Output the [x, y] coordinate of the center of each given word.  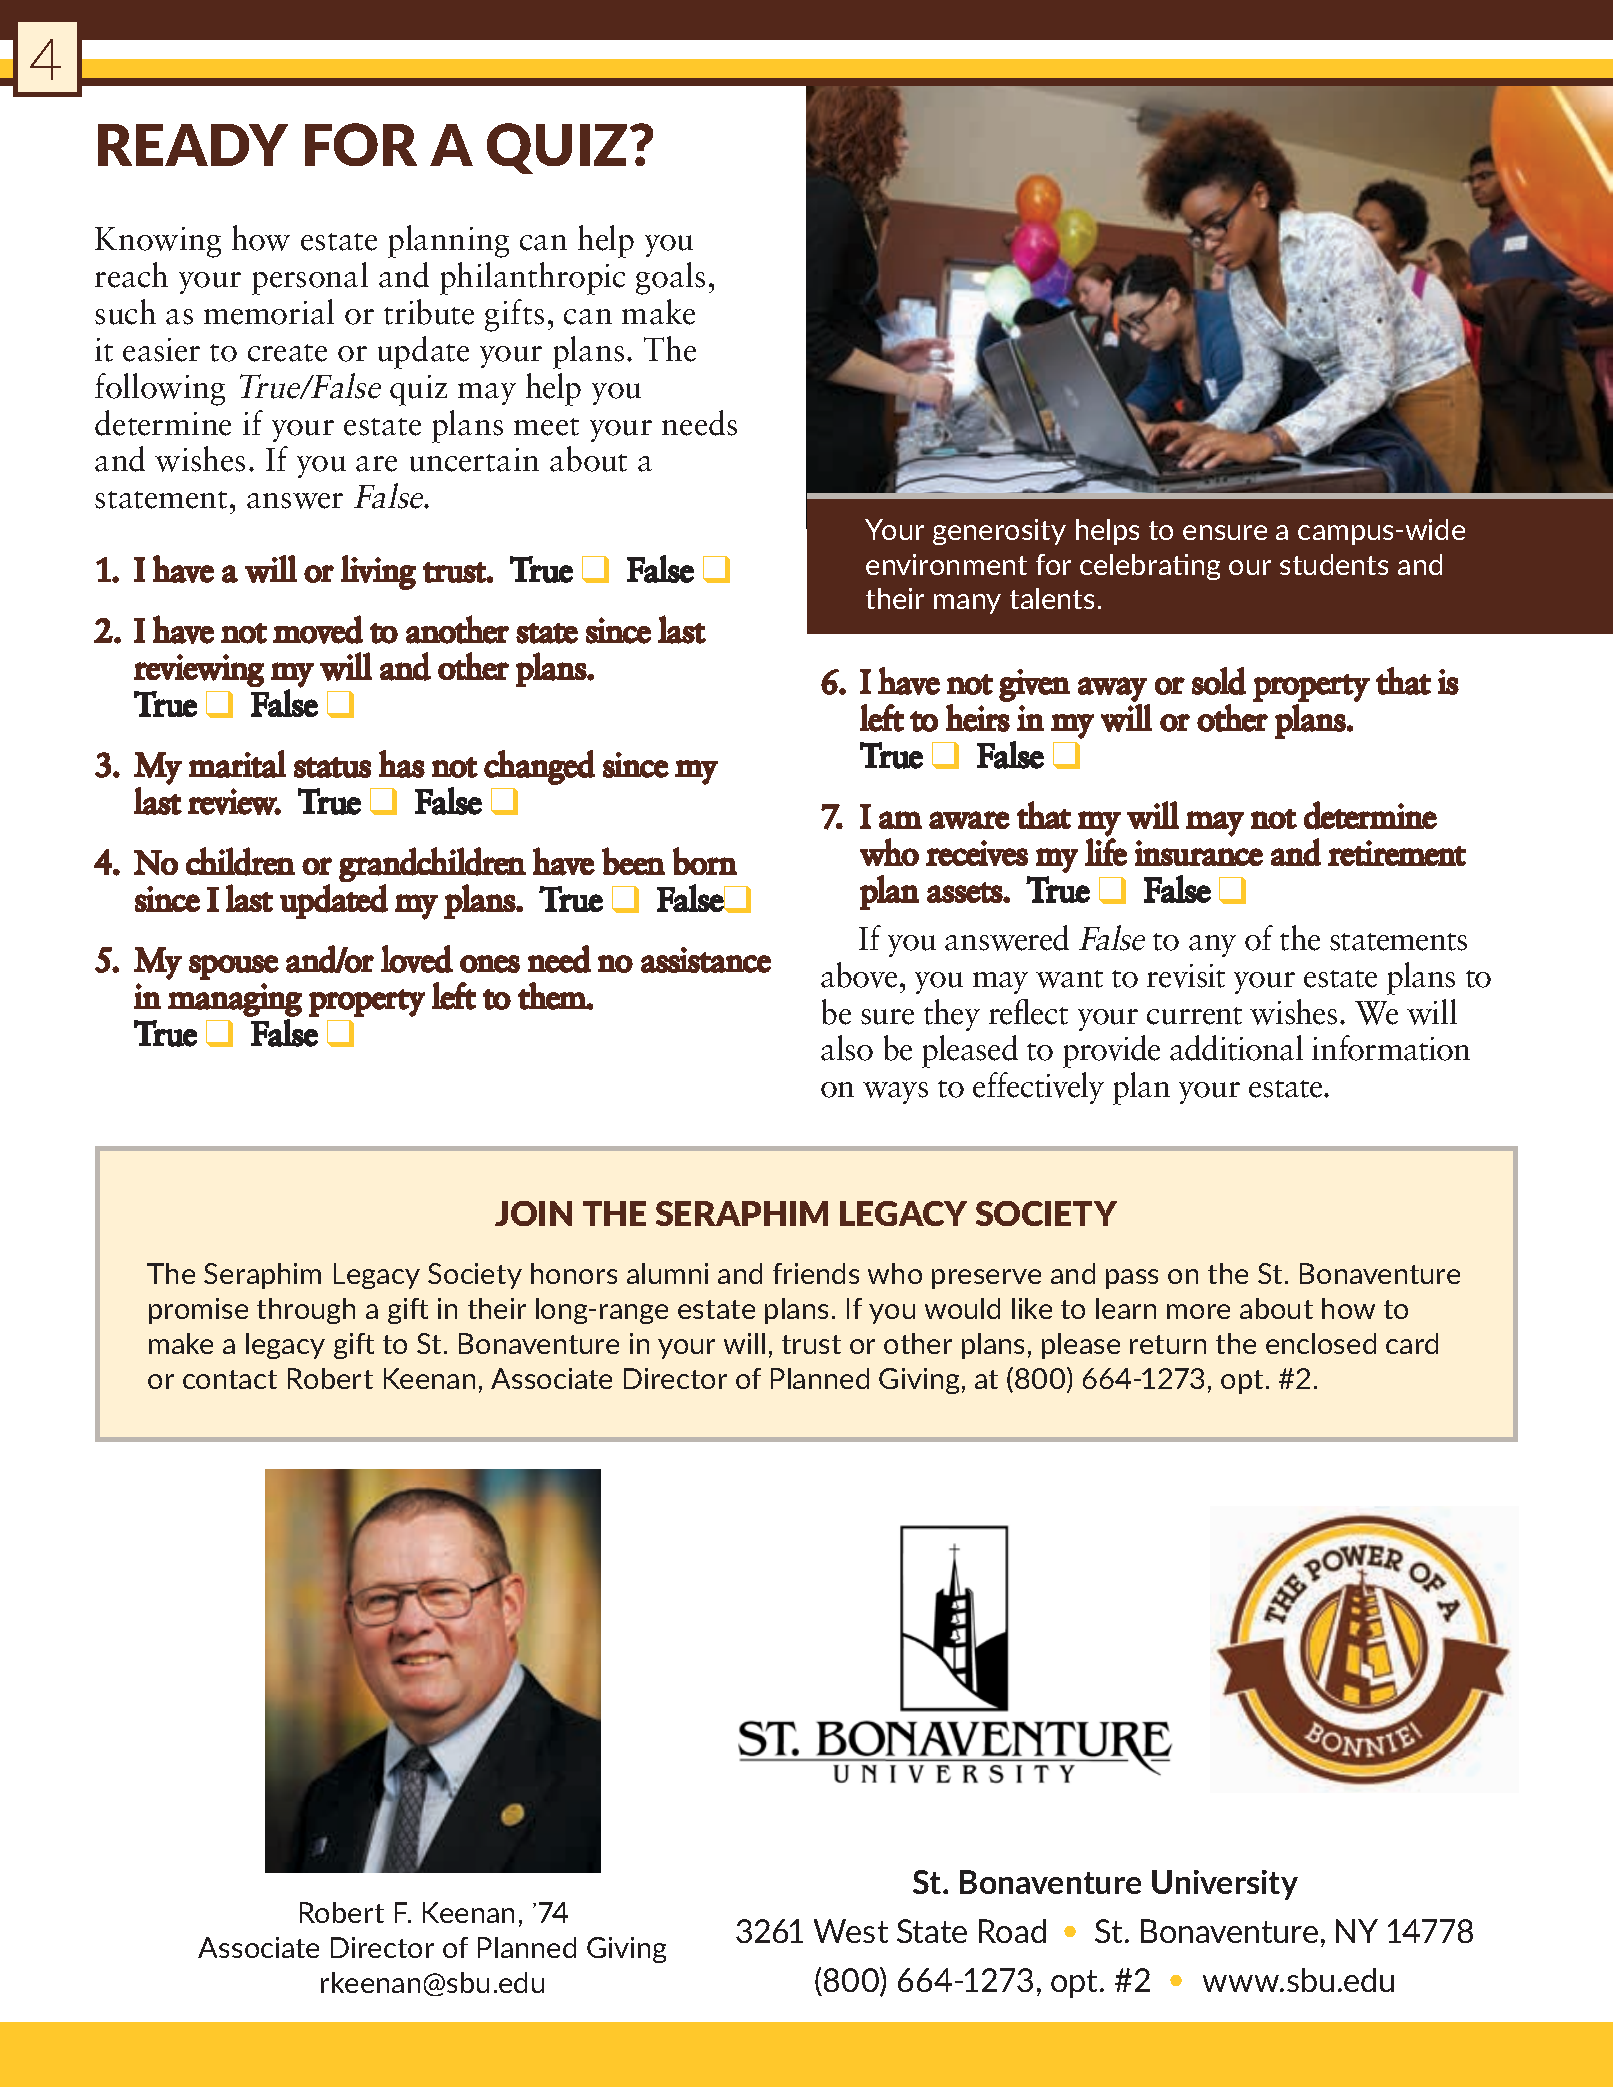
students [1334, 564]
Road [1012, 1931]
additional [1236, 1048]
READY [193, 145]
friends [816, 1273]
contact [230, 1379]
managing [235, 1000]
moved [318, 629]
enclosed [1321, 1343]
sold [1219, 681]
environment [946, 564]
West [851, 1931]
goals [670, 278]
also [847, 1048]
